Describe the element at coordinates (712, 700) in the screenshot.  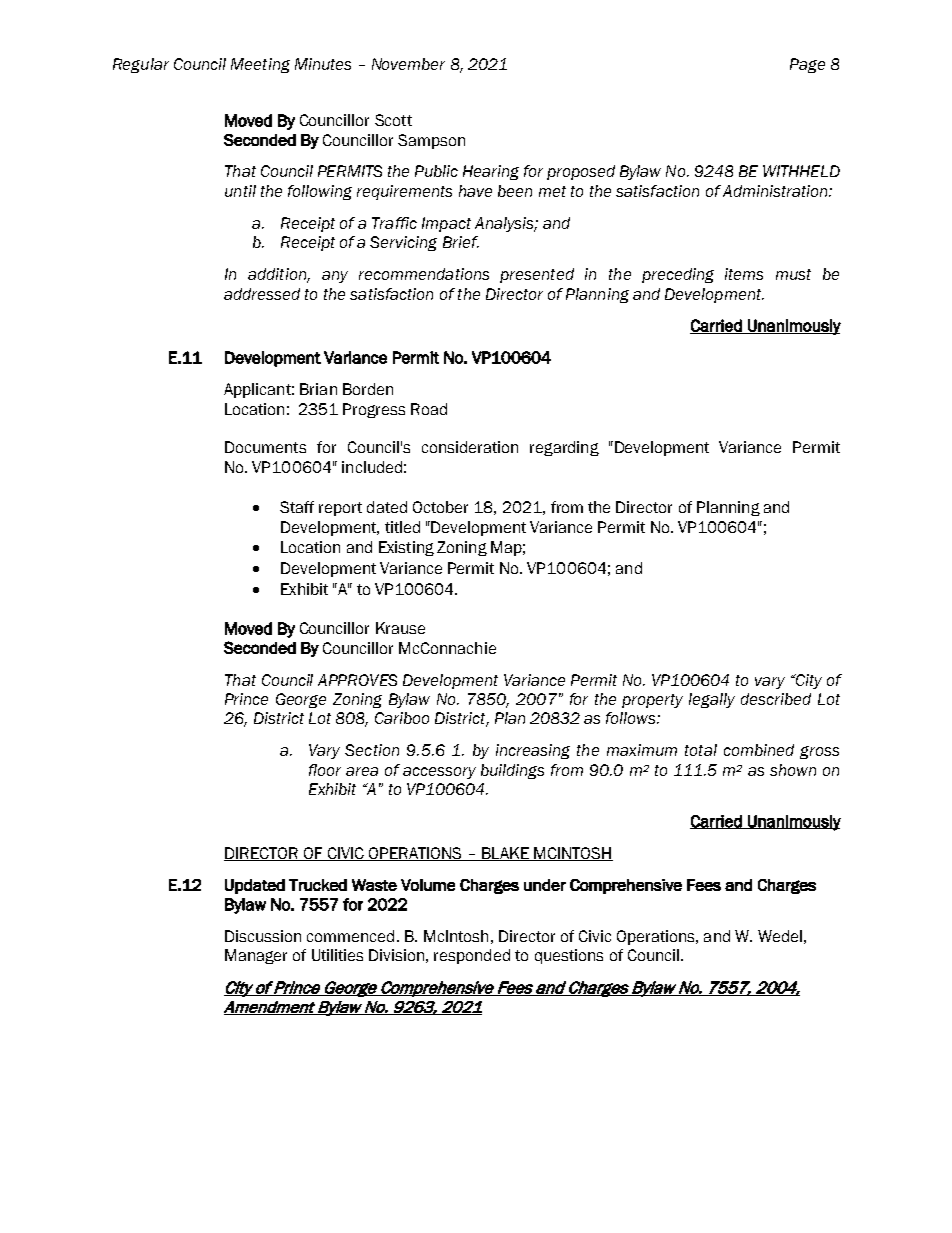
I see `legally` at that location.
